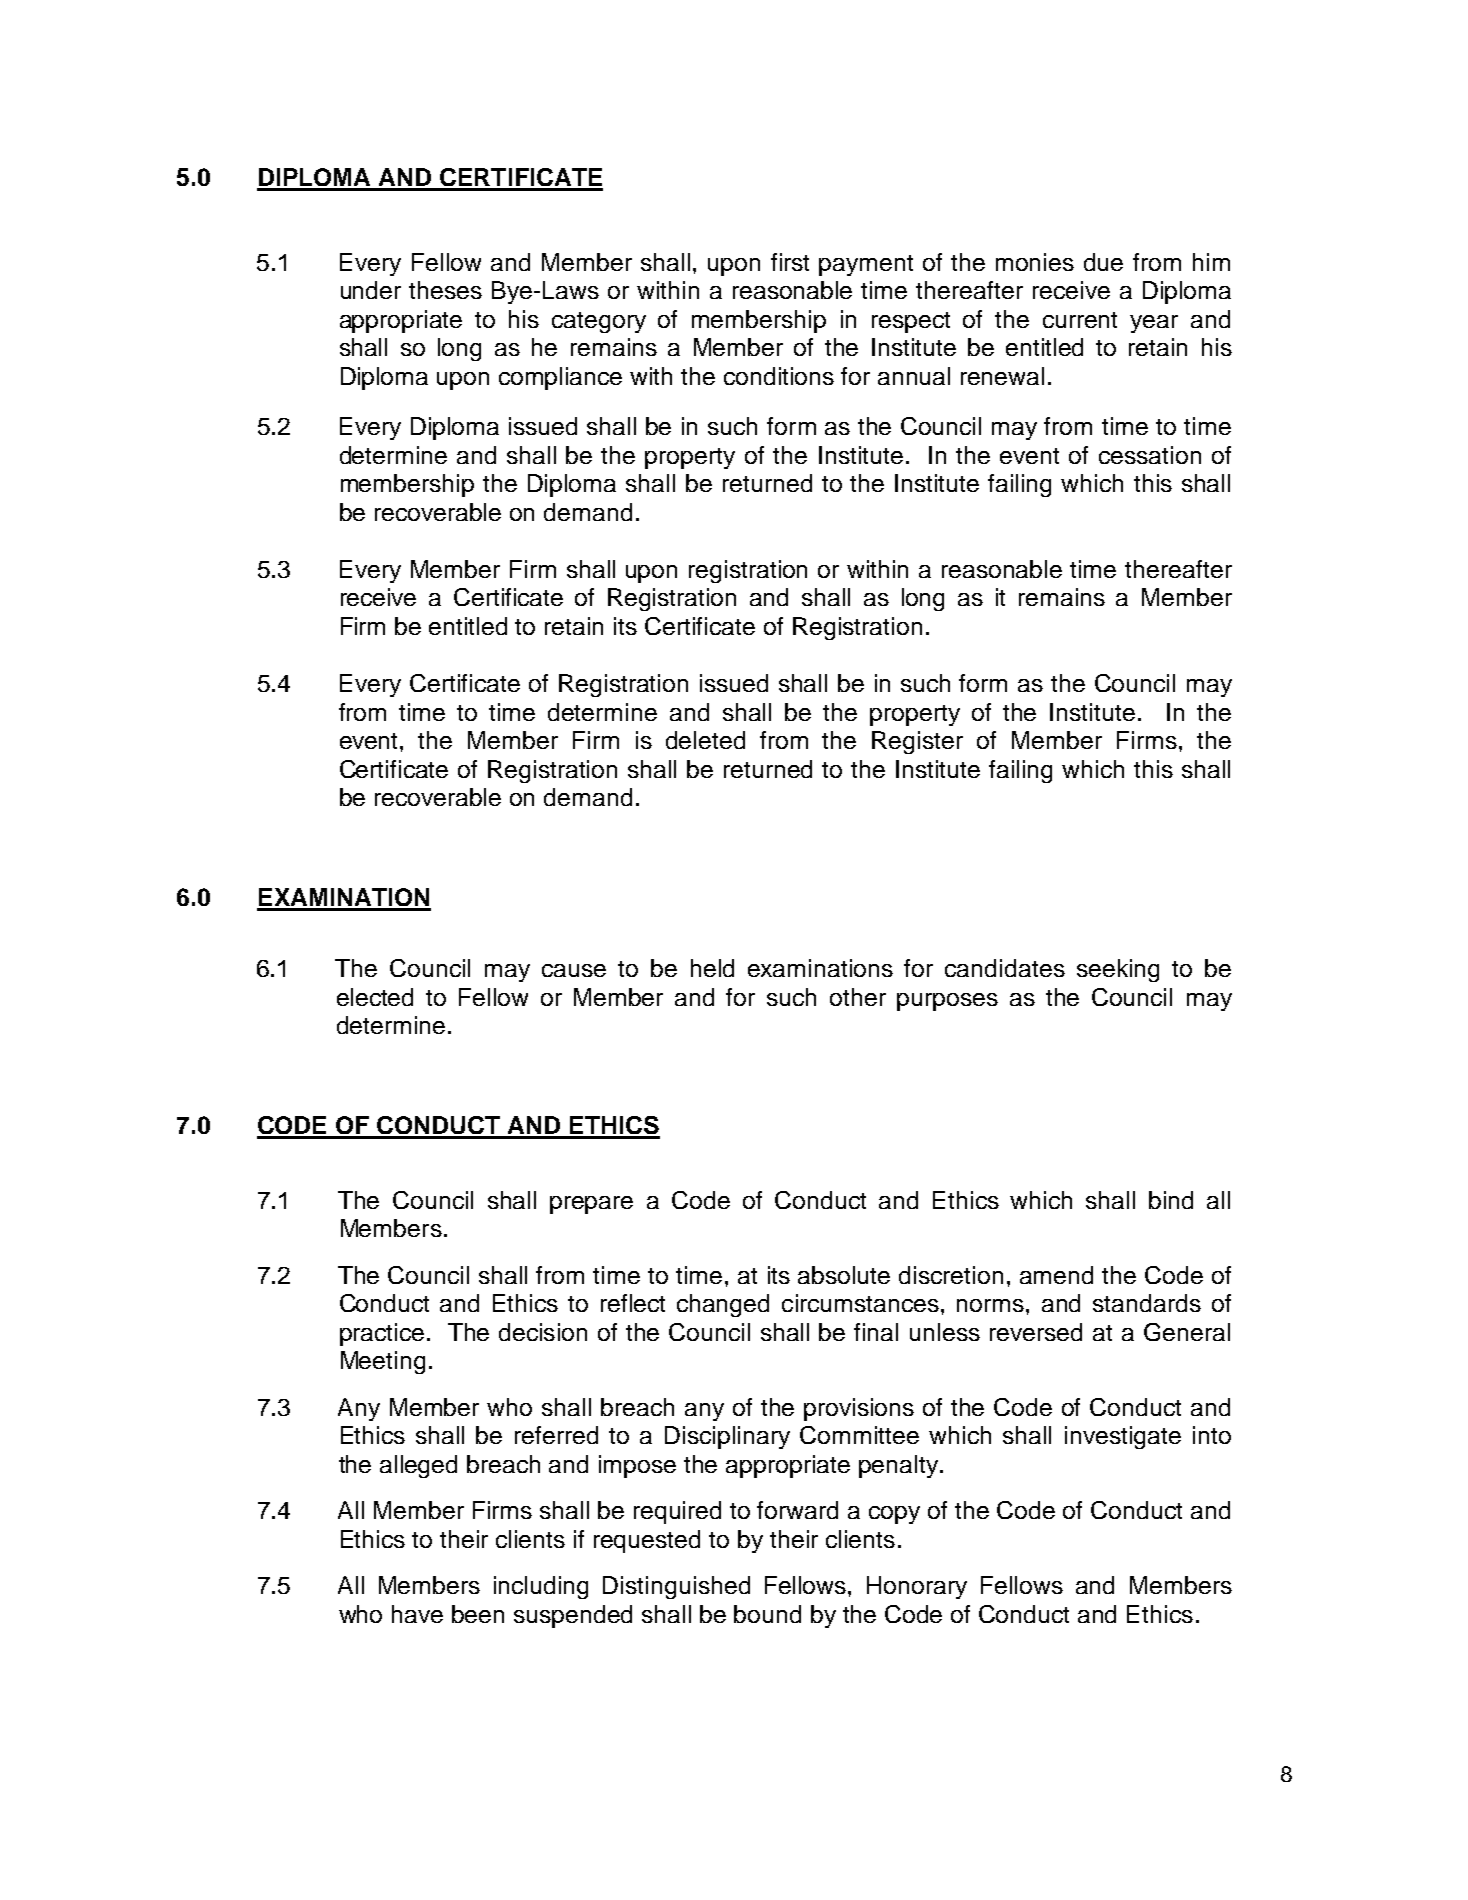  Describe the element at coordinates (1080, 320) in the document. I see `current` at that location.
